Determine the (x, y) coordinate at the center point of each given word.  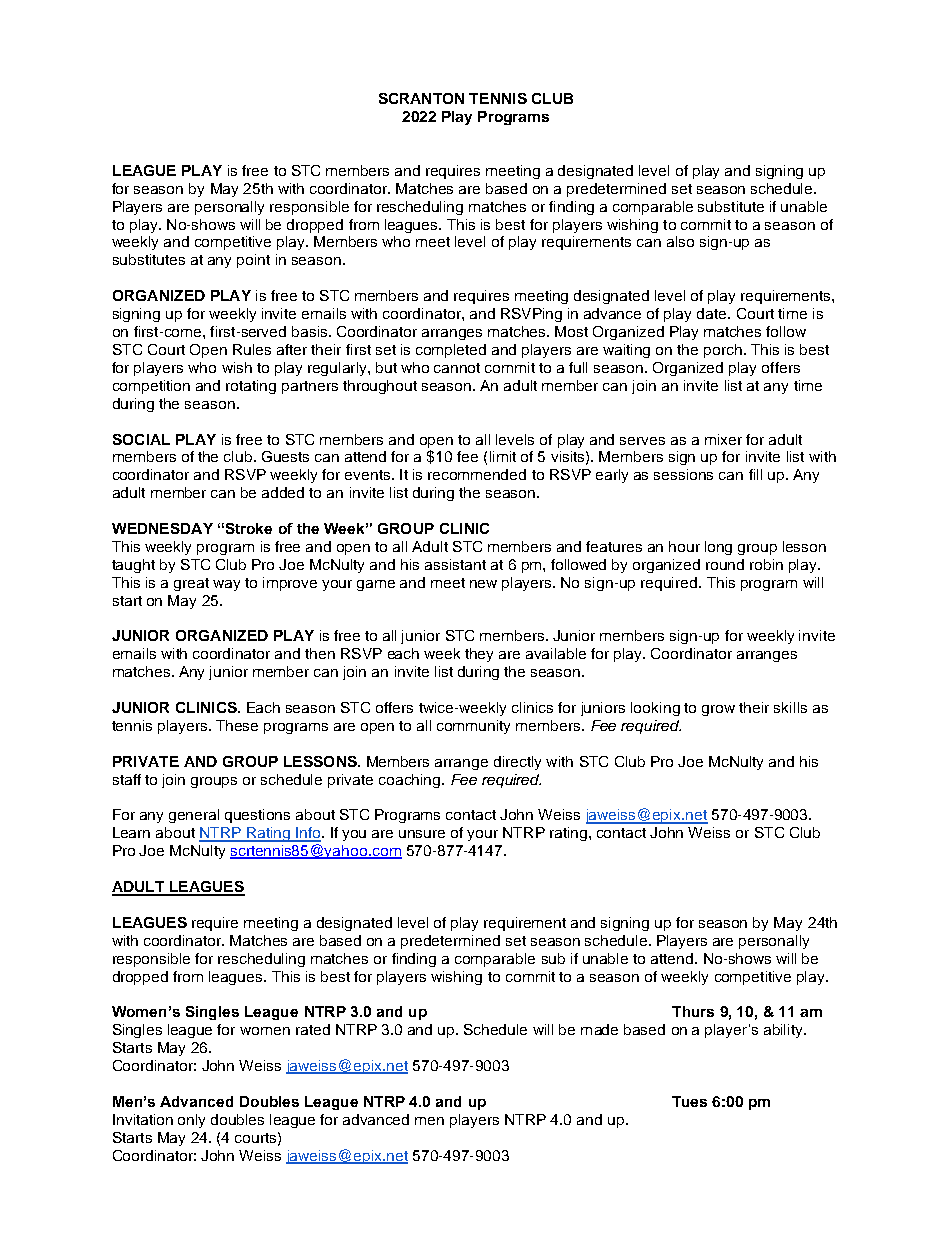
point (253, 261)
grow (718, 710)
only (191, 1121)
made (599, 1029)
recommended (477, 474)
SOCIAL (141, 439)
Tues (689, 1101)
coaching (411, 781)
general (194, 816)
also (680, 241)
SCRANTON (421, 98)
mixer (723, 439)
